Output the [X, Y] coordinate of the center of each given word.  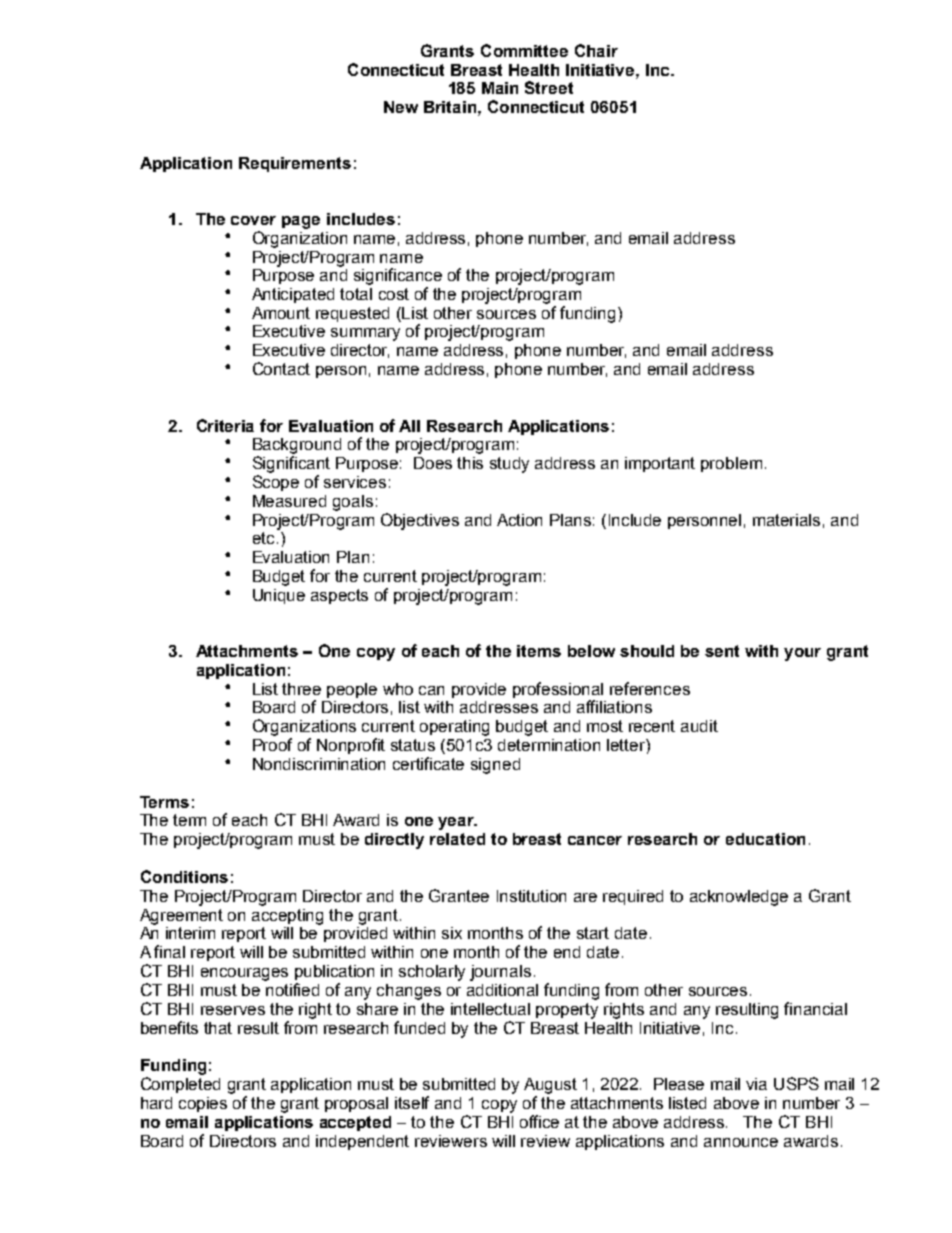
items [539, 651]
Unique [279, 596]
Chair [596, 50]
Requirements [295, 164]
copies [203, 1104]
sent [722, 651]
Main [500, 88]
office [539, 1121]
